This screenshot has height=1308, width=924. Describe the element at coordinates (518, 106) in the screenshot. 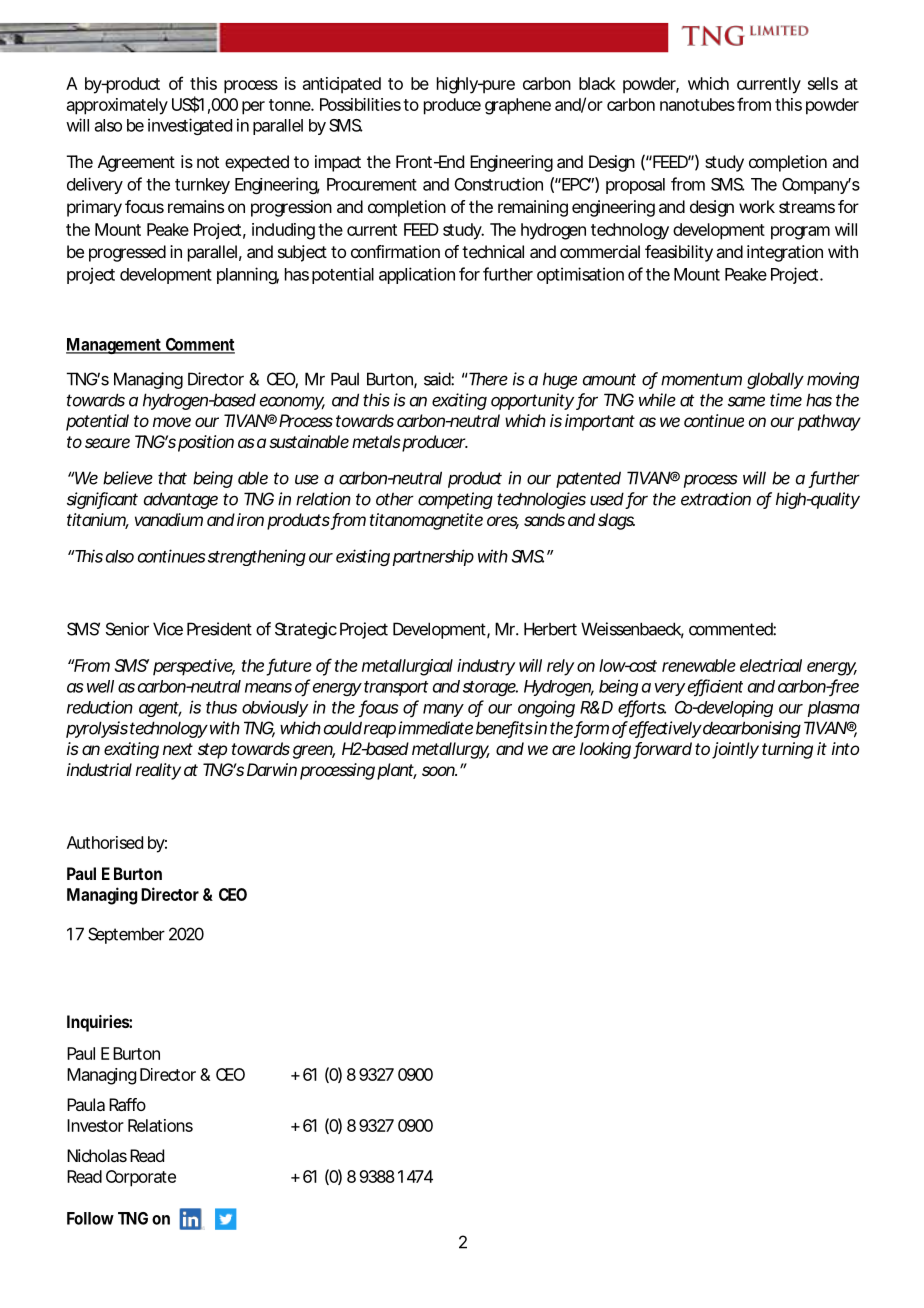

I see `graphene` at that location.
